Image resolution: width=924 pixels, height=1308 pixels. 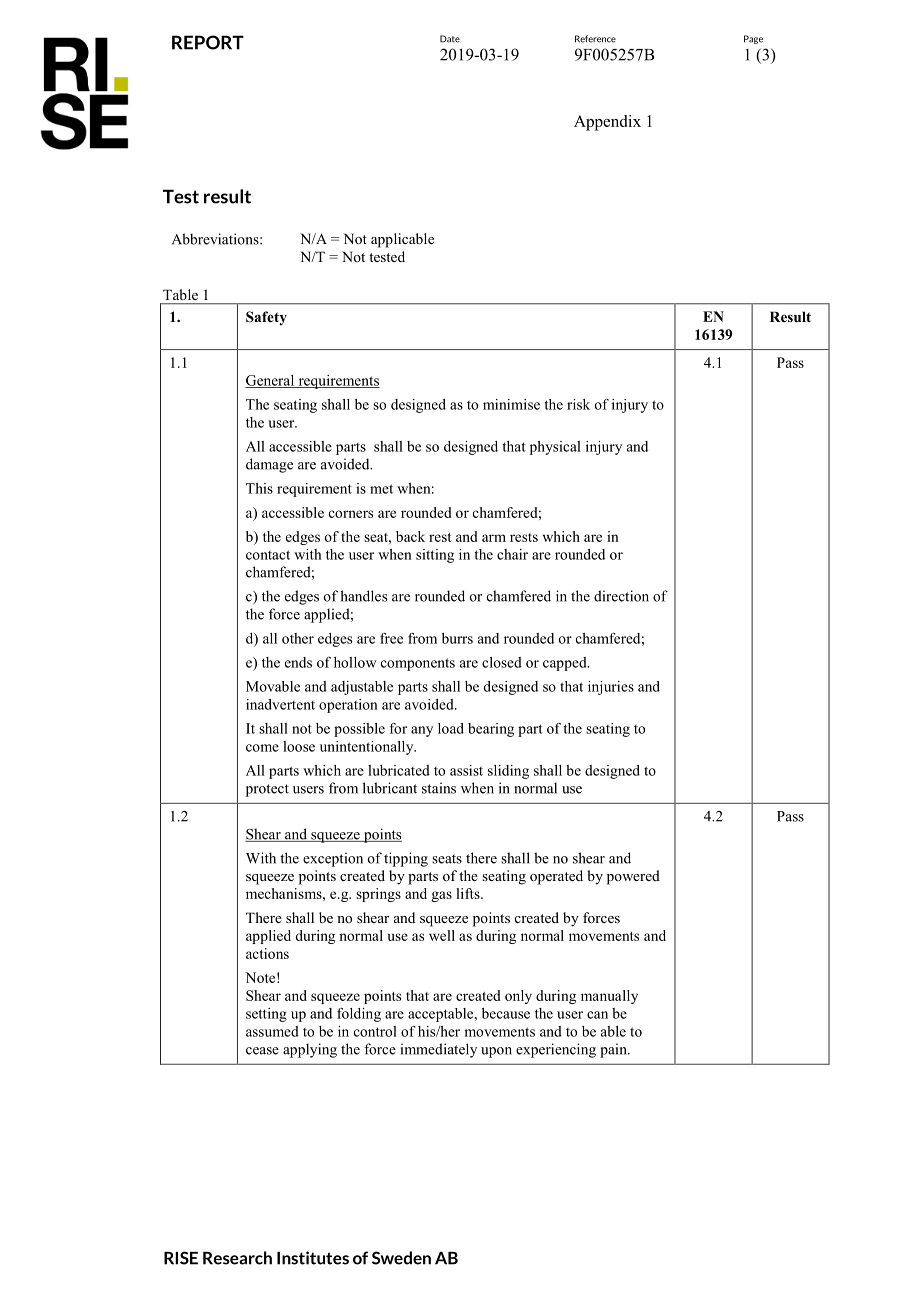 What do you see at coordinates (753, 39) in the document?
I see `Page` at bounding box center [753, 39].
